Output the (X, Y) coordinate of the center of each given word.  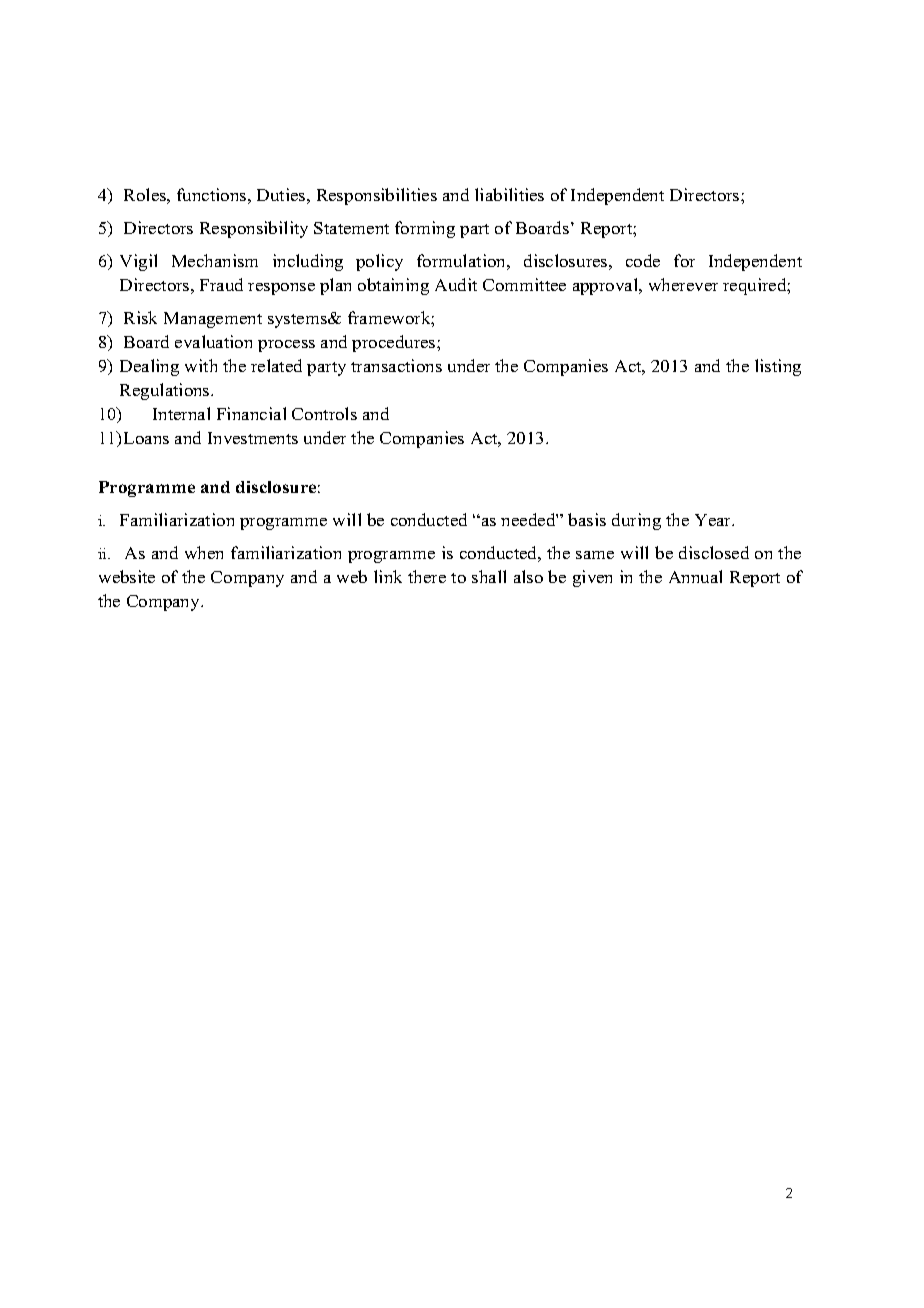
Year (714, 520)
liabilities (509, 194)
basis (587, 519)
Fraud (221, 284)
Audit (456, 284)
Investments (253, 438)
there (427, 576)
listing (778, 367)
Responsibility (254, 229)
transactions (396, 365)
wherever (683, 284)
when (204, 552)
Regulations (166, 391)
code (643, 260)
